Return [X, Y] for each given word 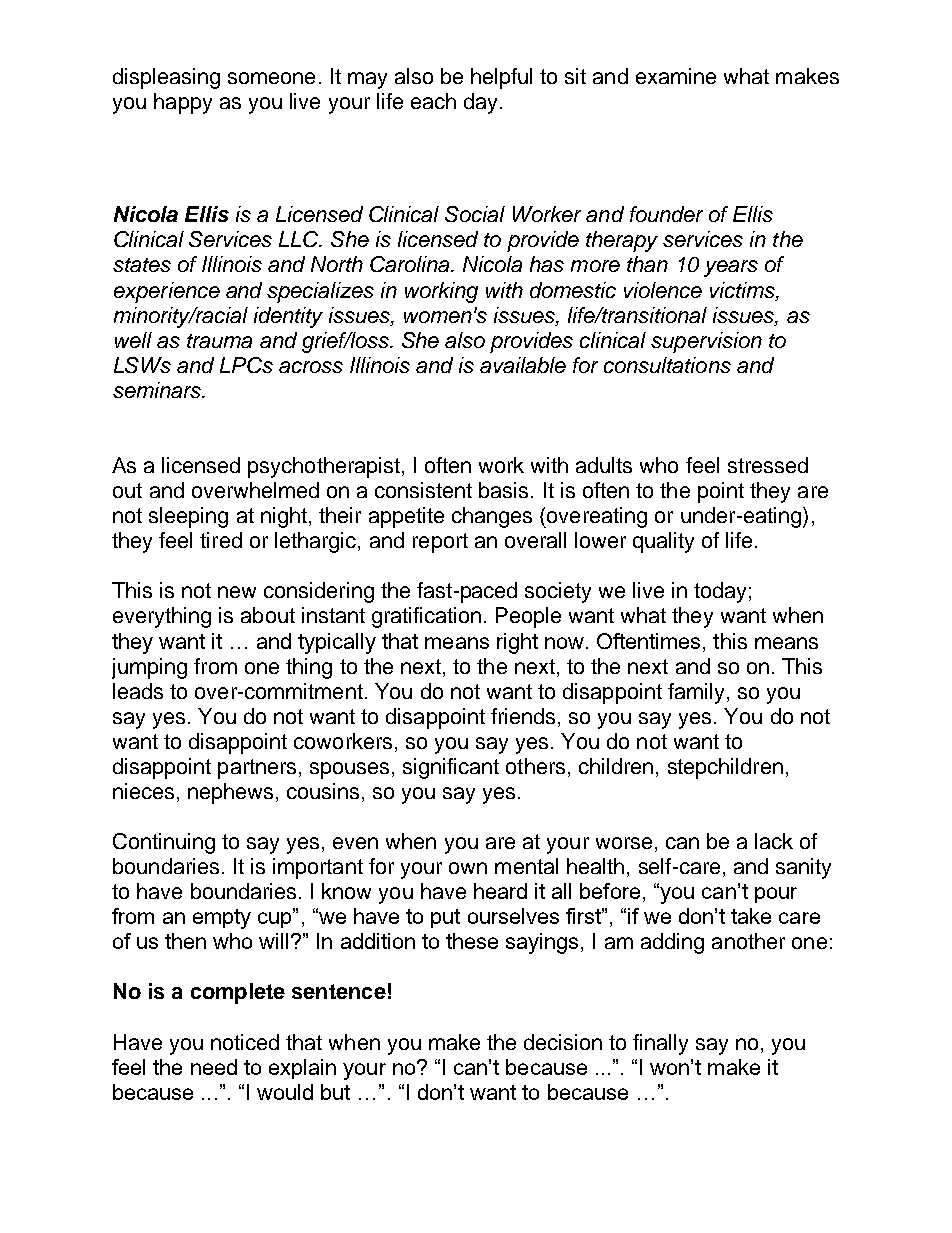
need [214, 1067]
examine [676, 76]
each [433, 101]
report [440, 543]
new [237, 592]
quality [663, 542]
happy [183, 103]
